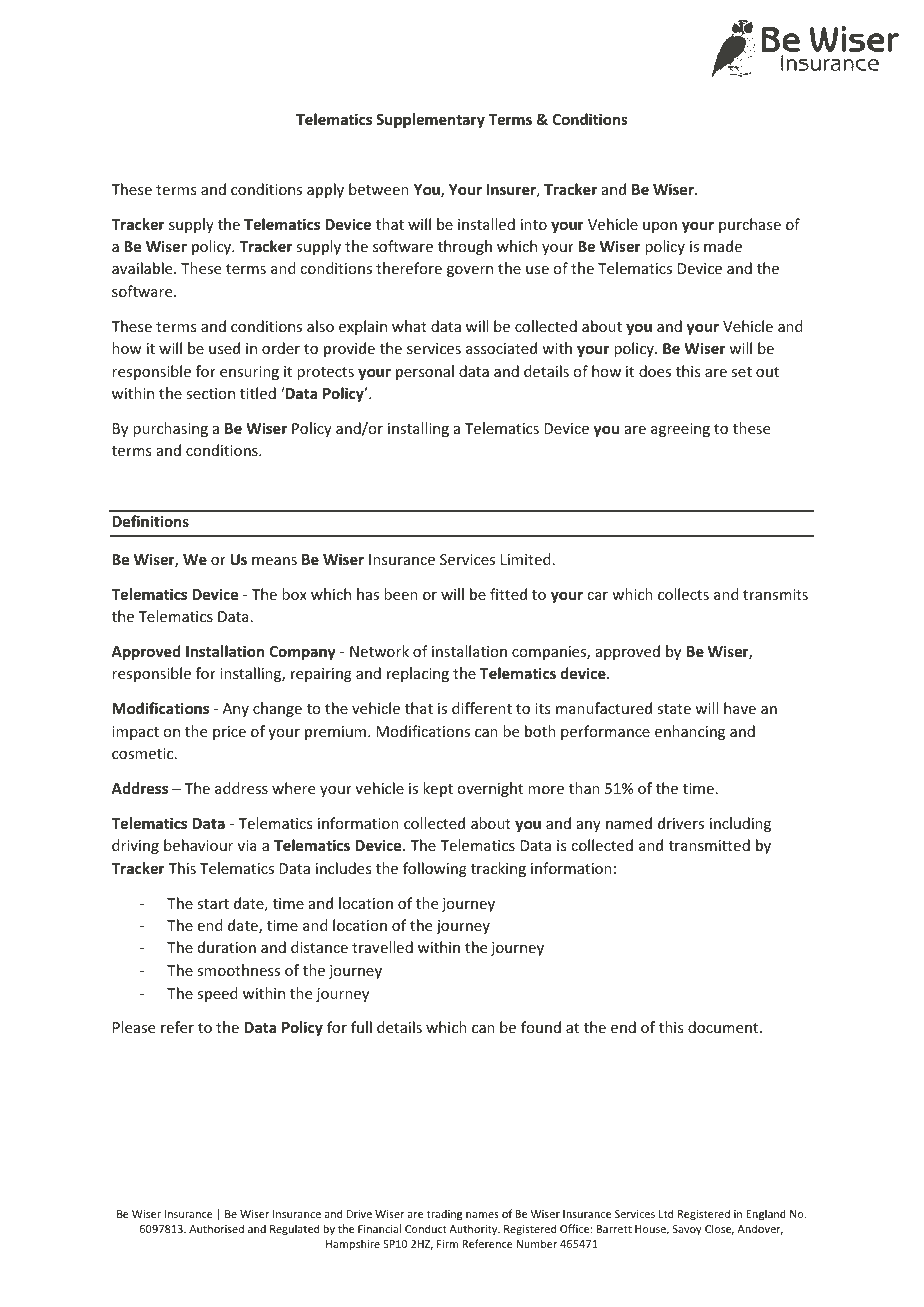  What do you see at coordinates (216, 1228) in the screenshot?
I see `Authorised` at bounding box center [216, 1228].
